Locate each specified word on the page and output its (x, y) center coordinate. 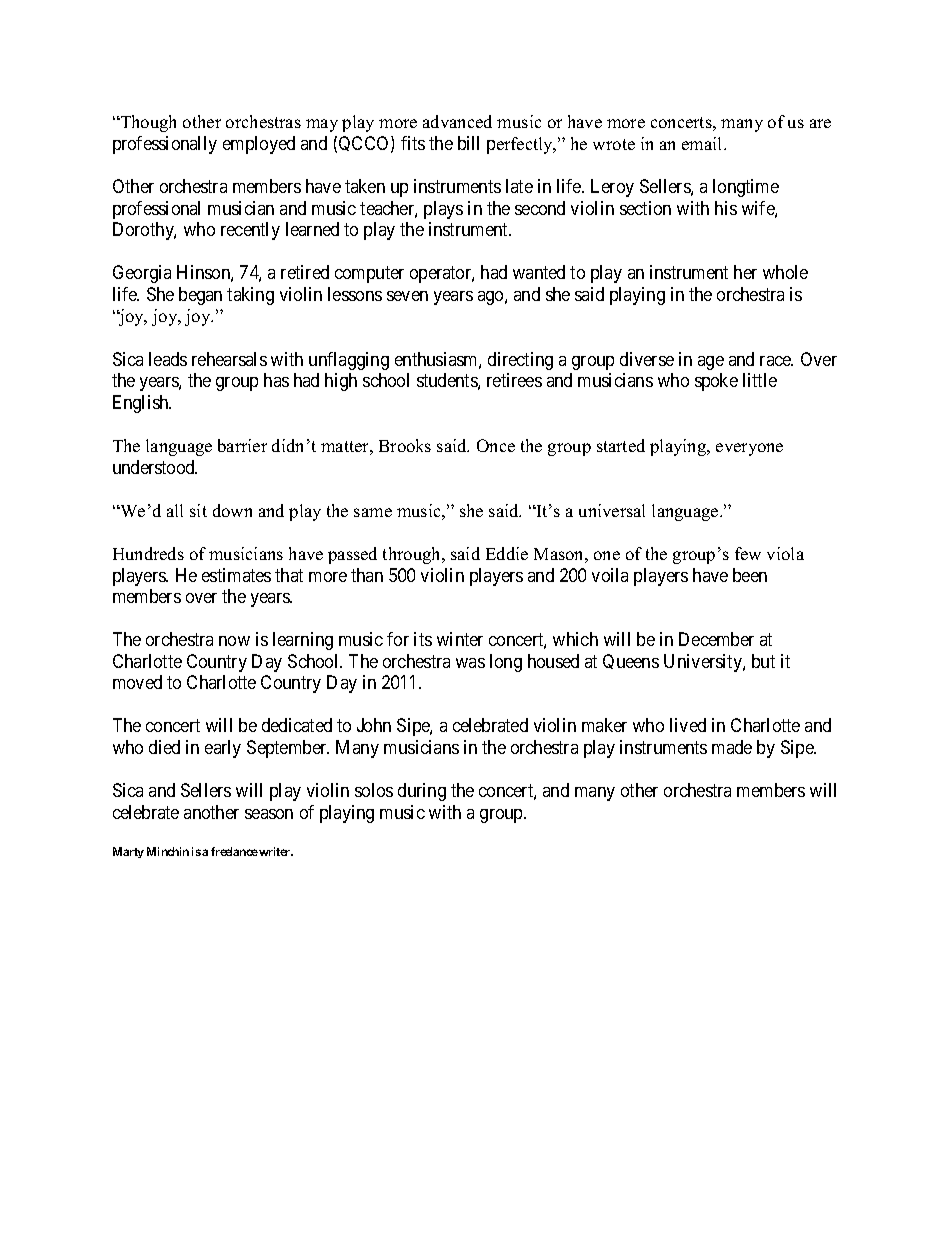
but (763, 661)
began (200, 296)
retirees (514, 380)
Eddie (507, 553)
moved (137, 682)
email (703, 143)
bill (468, 143)
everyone (749, 449)
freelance (234, 851)
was (470, 663)
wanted (539, 272)
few (748, 553)
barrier (242, 445)
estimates (236, 575)
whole (785, 272)
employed (259, 145)
